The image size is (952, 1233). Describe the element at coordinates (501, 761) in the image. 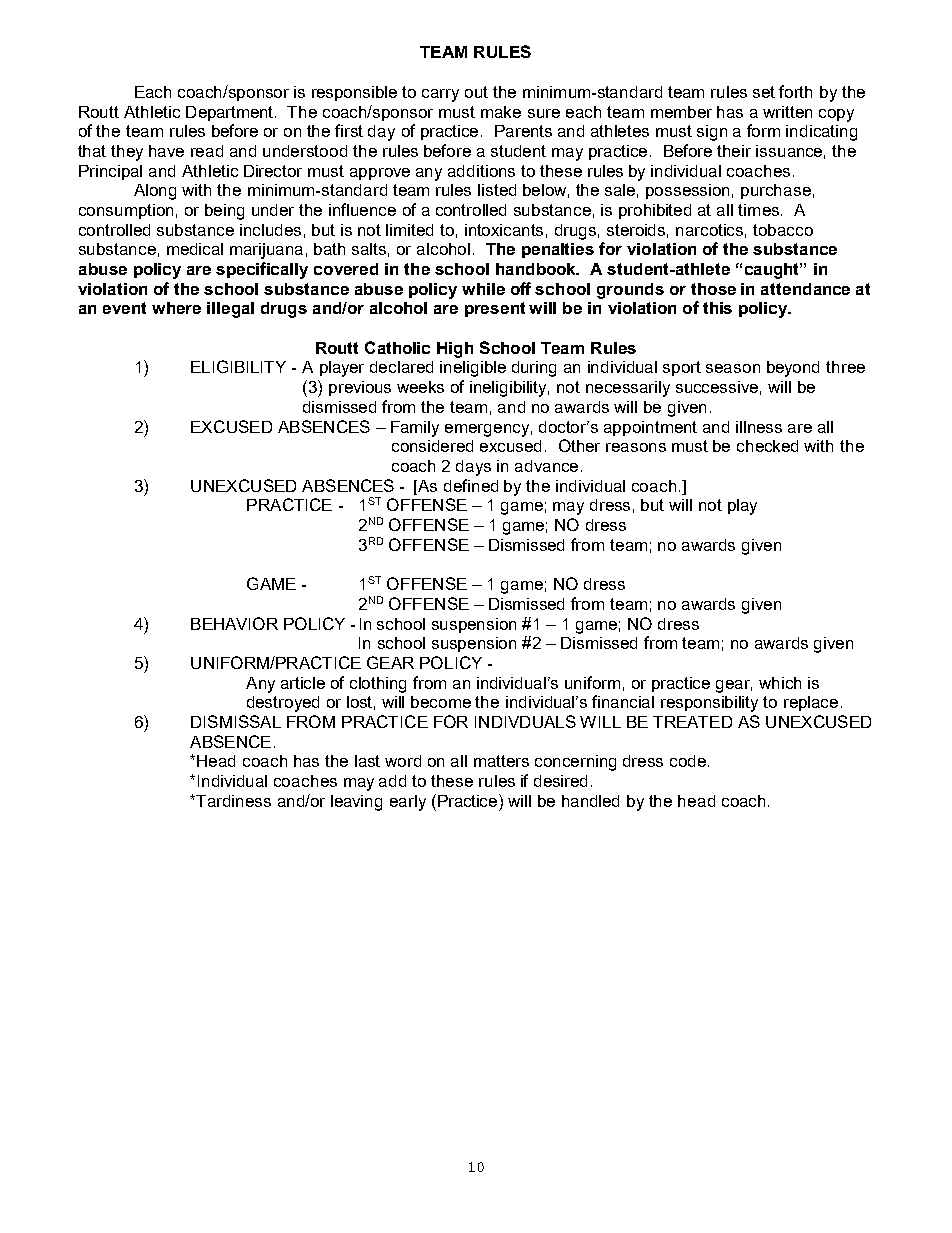

I see `matters` at that location.
